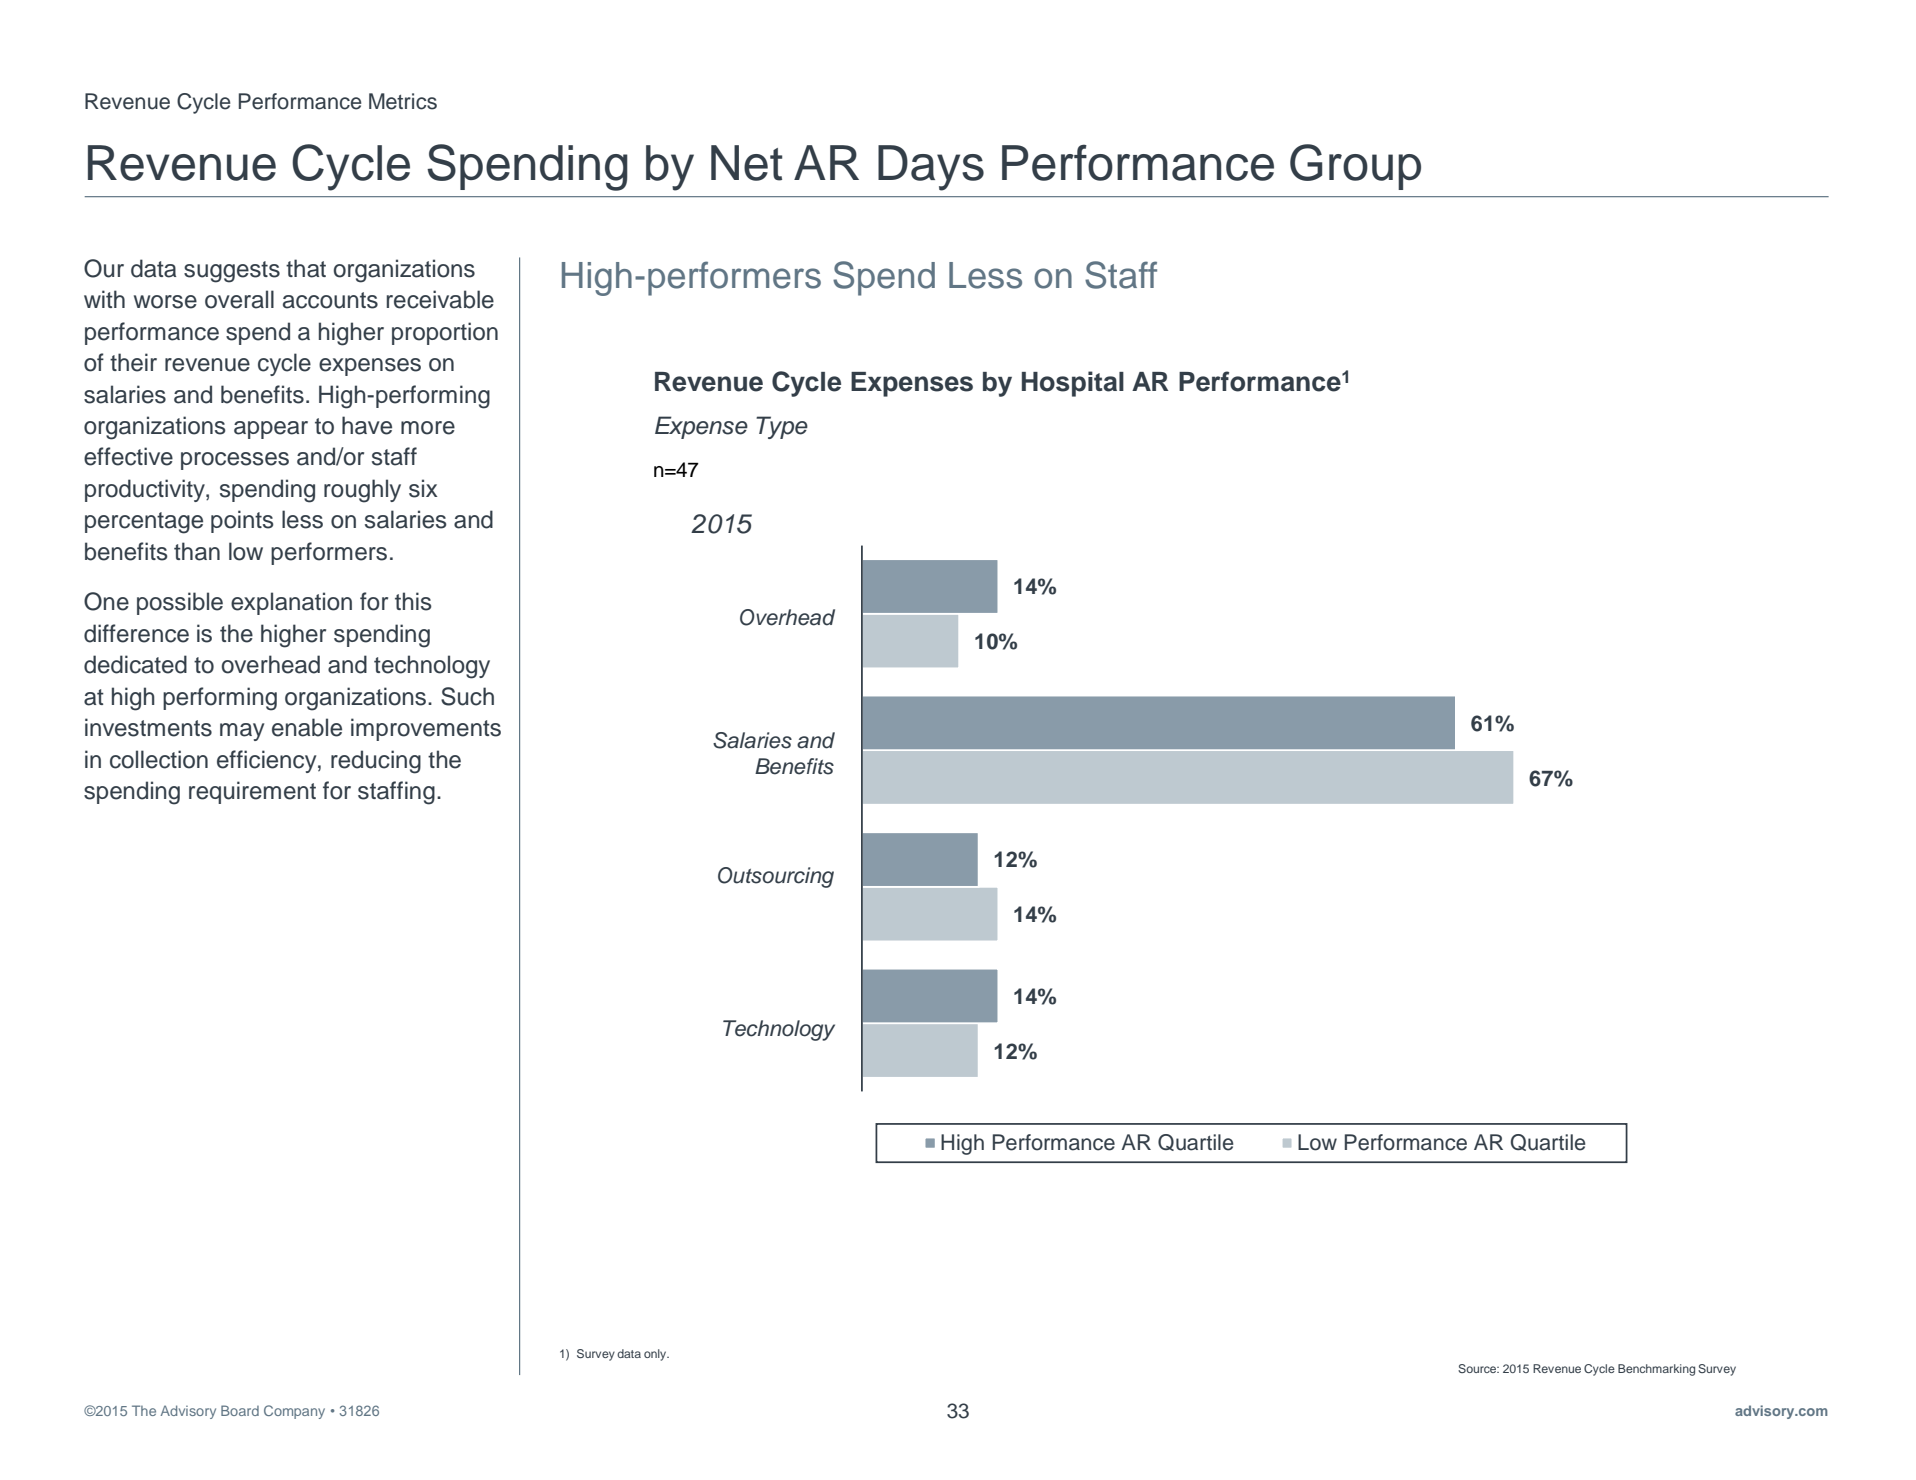 The image size is (1916, 1480). I want to click on Type, so click(782, 427).
